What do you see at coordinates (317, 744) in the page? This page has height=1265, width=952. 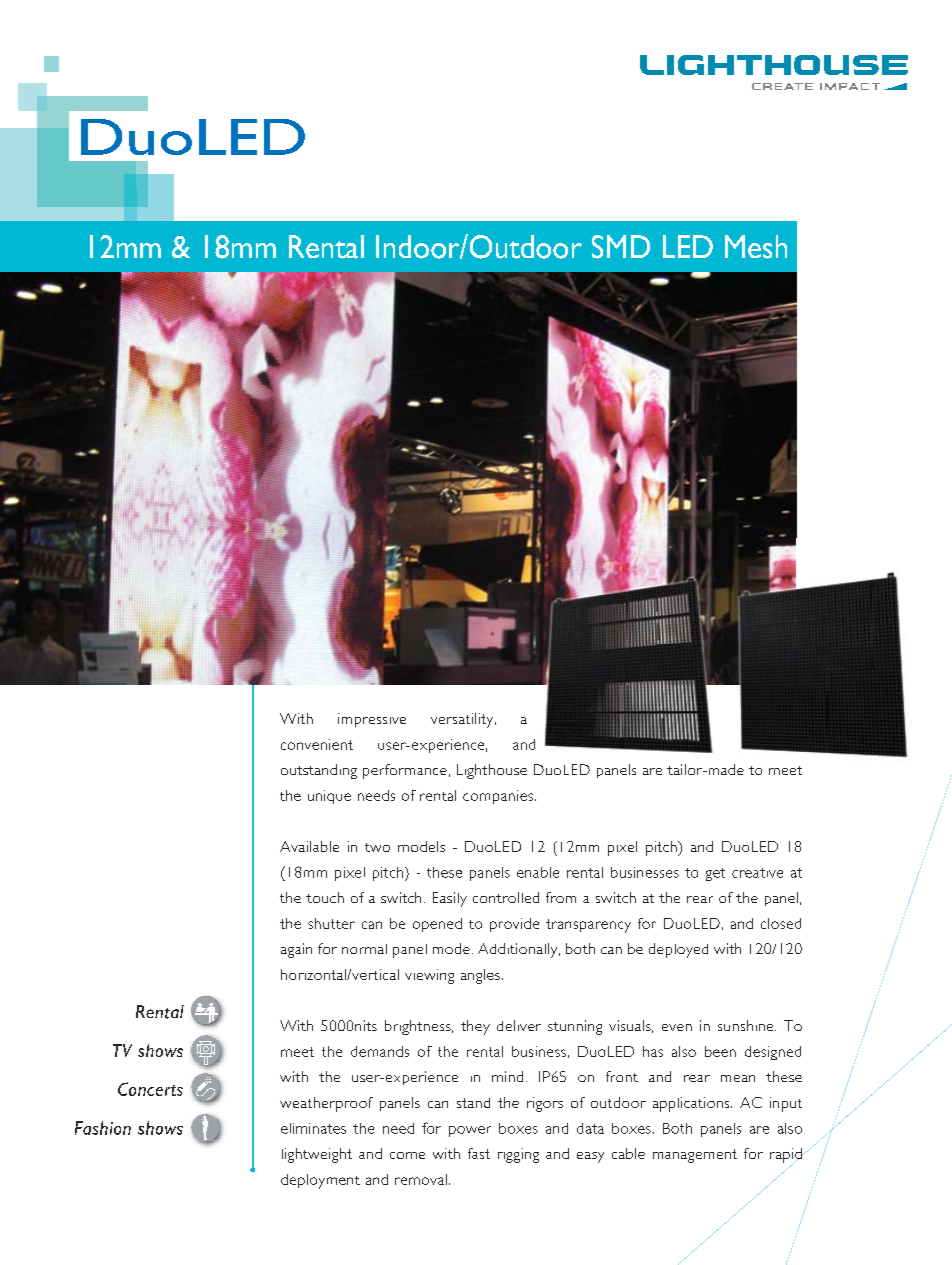 I see `convenient` at bounding box center [317, 744].
